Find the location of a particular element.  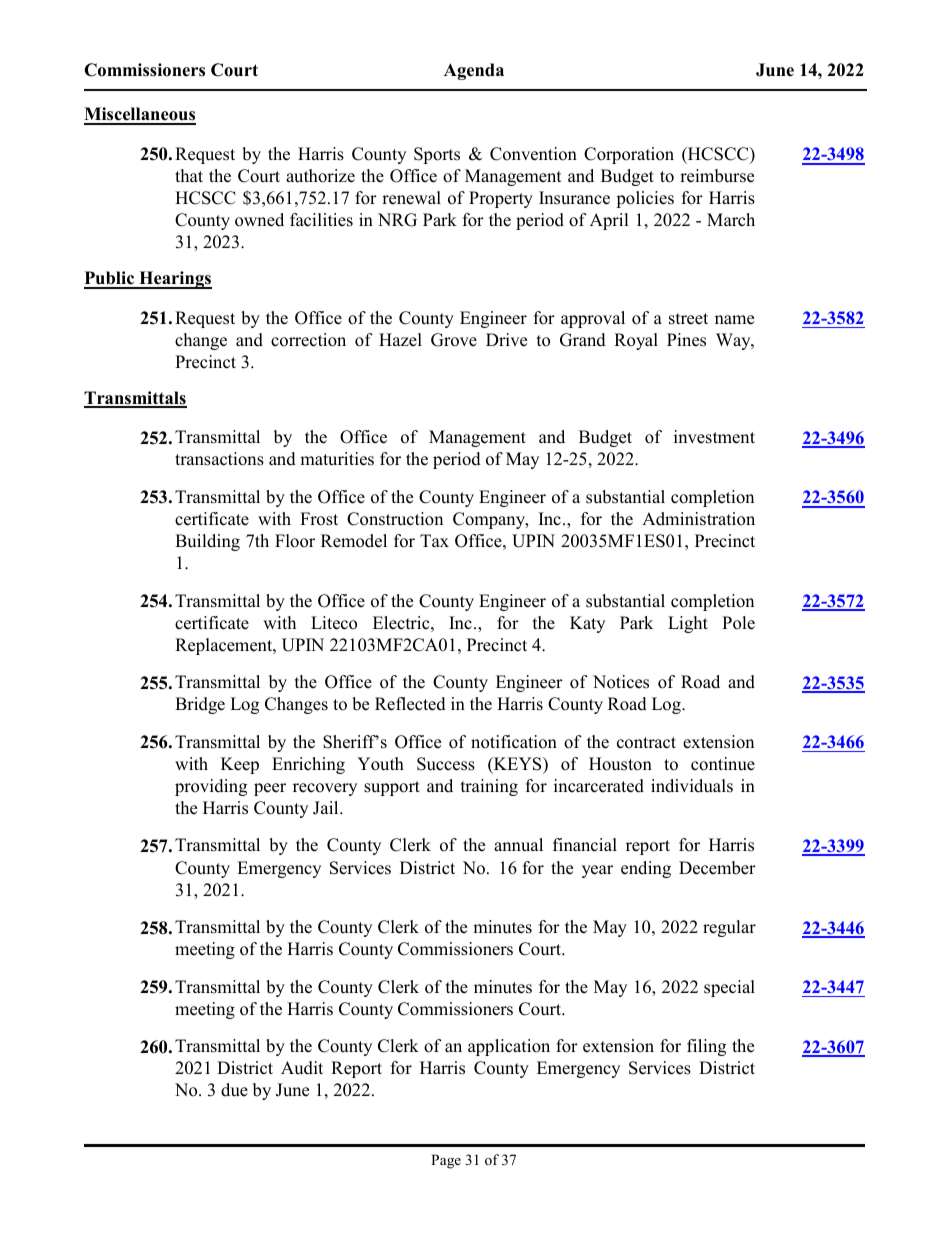

due is located at coordinates (234, 1090).
